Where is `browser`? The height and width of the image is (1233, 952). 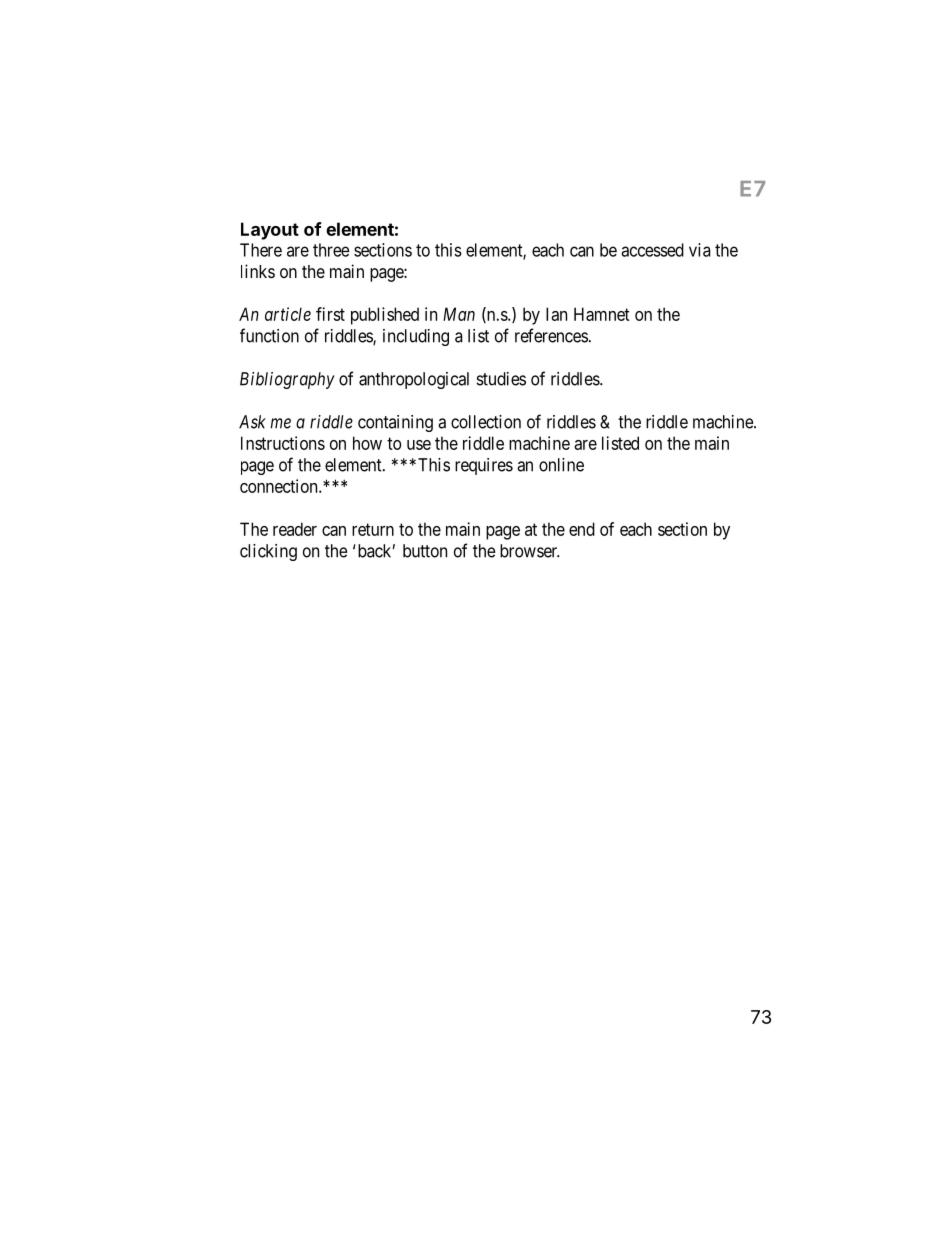 browser is located at coordinates (530, 551).
